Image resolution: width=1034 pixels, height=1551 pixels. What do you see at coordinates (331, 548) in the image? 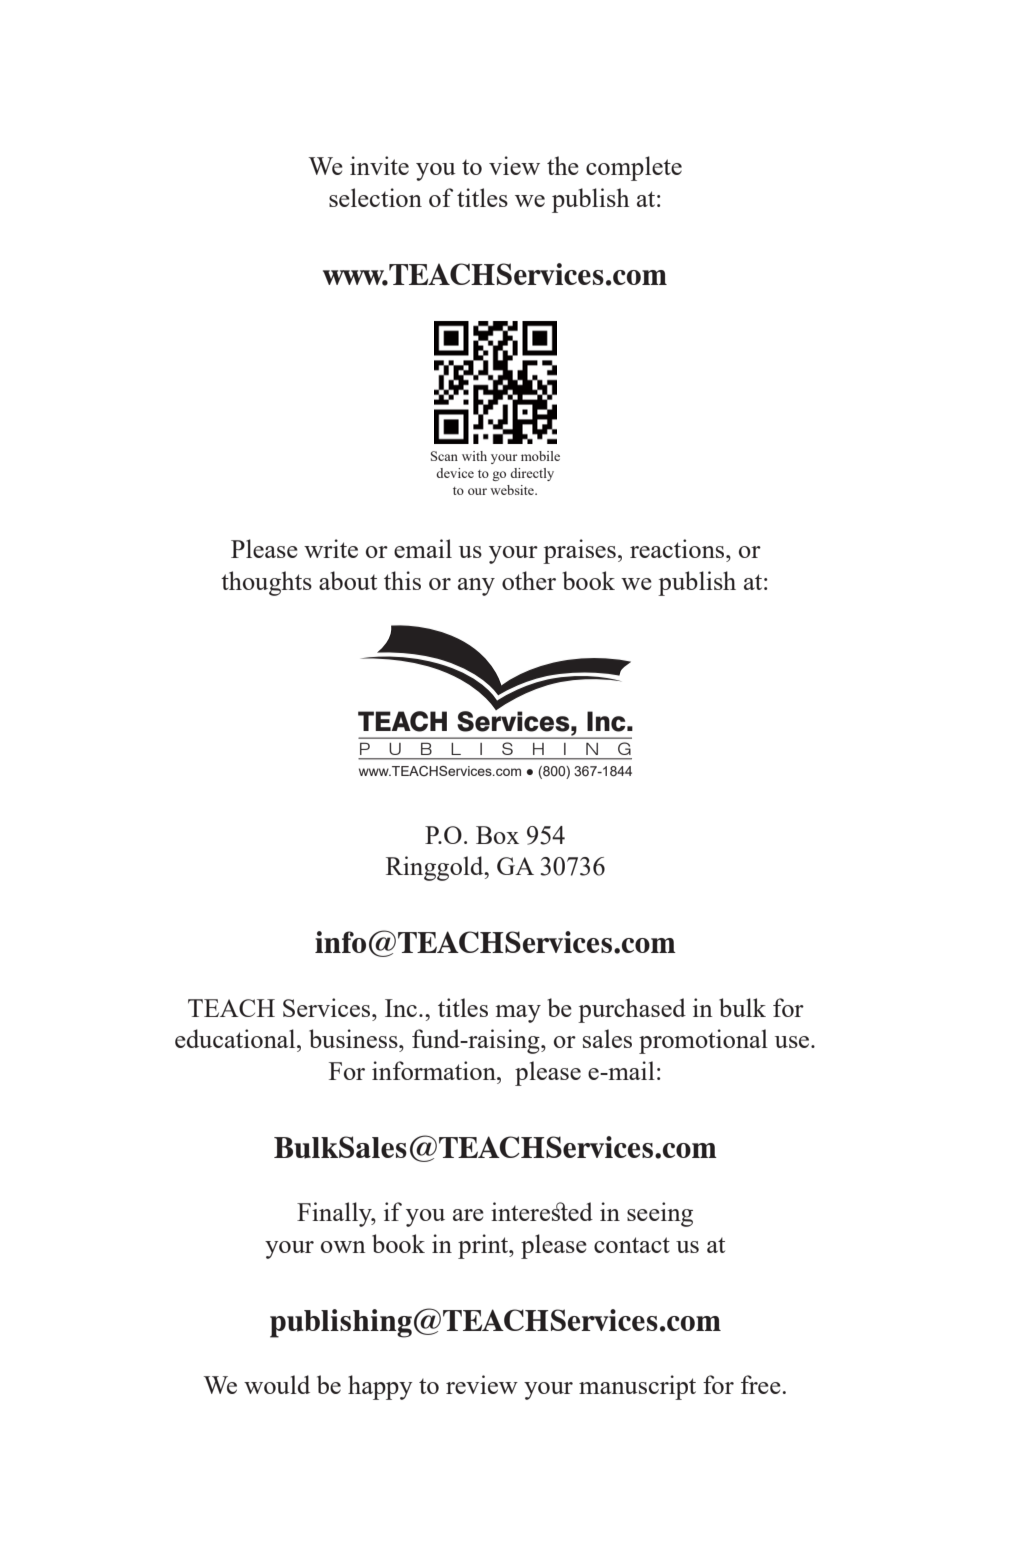
I see `write` at bounding box center [331, 548].
